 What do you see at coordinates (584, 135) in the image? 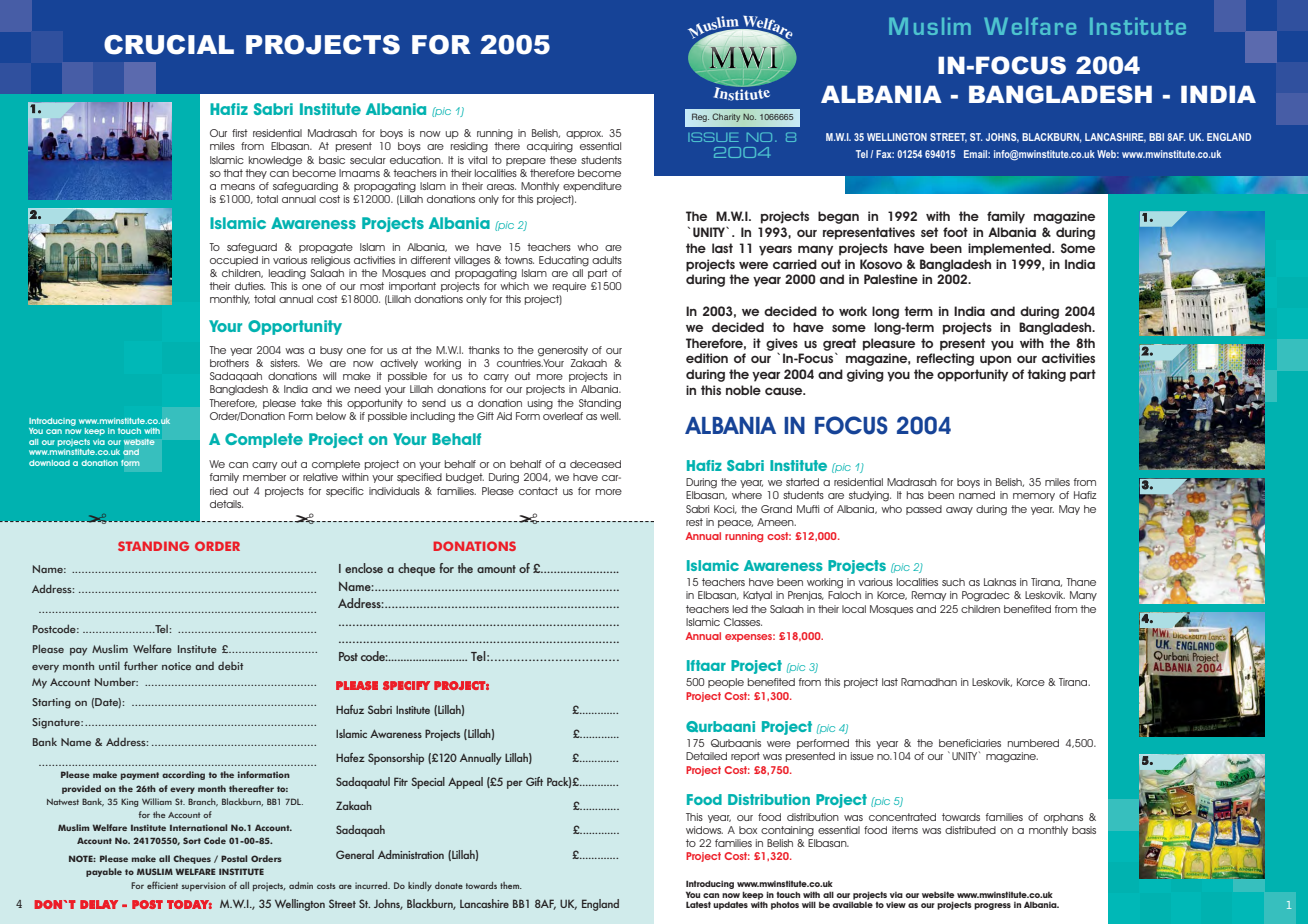
I see `approx` at bounding box center [584, 135].
